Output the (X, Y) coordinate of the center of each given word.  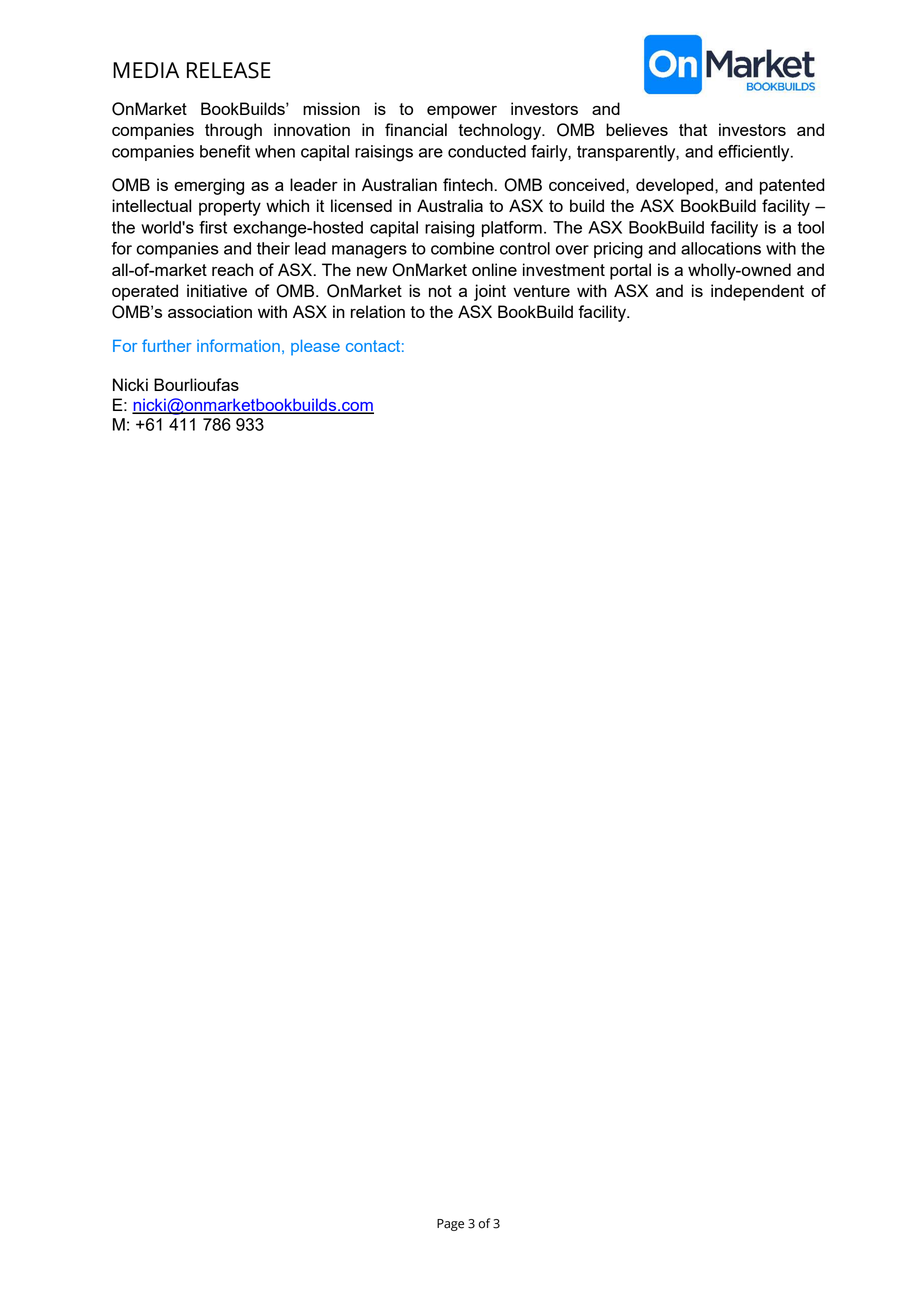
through (233, 131)
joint (490, 292)
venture (541, 291)
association (210, 311)
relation (378, 311)
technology (501, 131)
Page (450, 1225)
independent (757, 292)
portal (630, 271)
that (693, 129)
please (315, 348)
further (167, 345)
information (238, 345)
